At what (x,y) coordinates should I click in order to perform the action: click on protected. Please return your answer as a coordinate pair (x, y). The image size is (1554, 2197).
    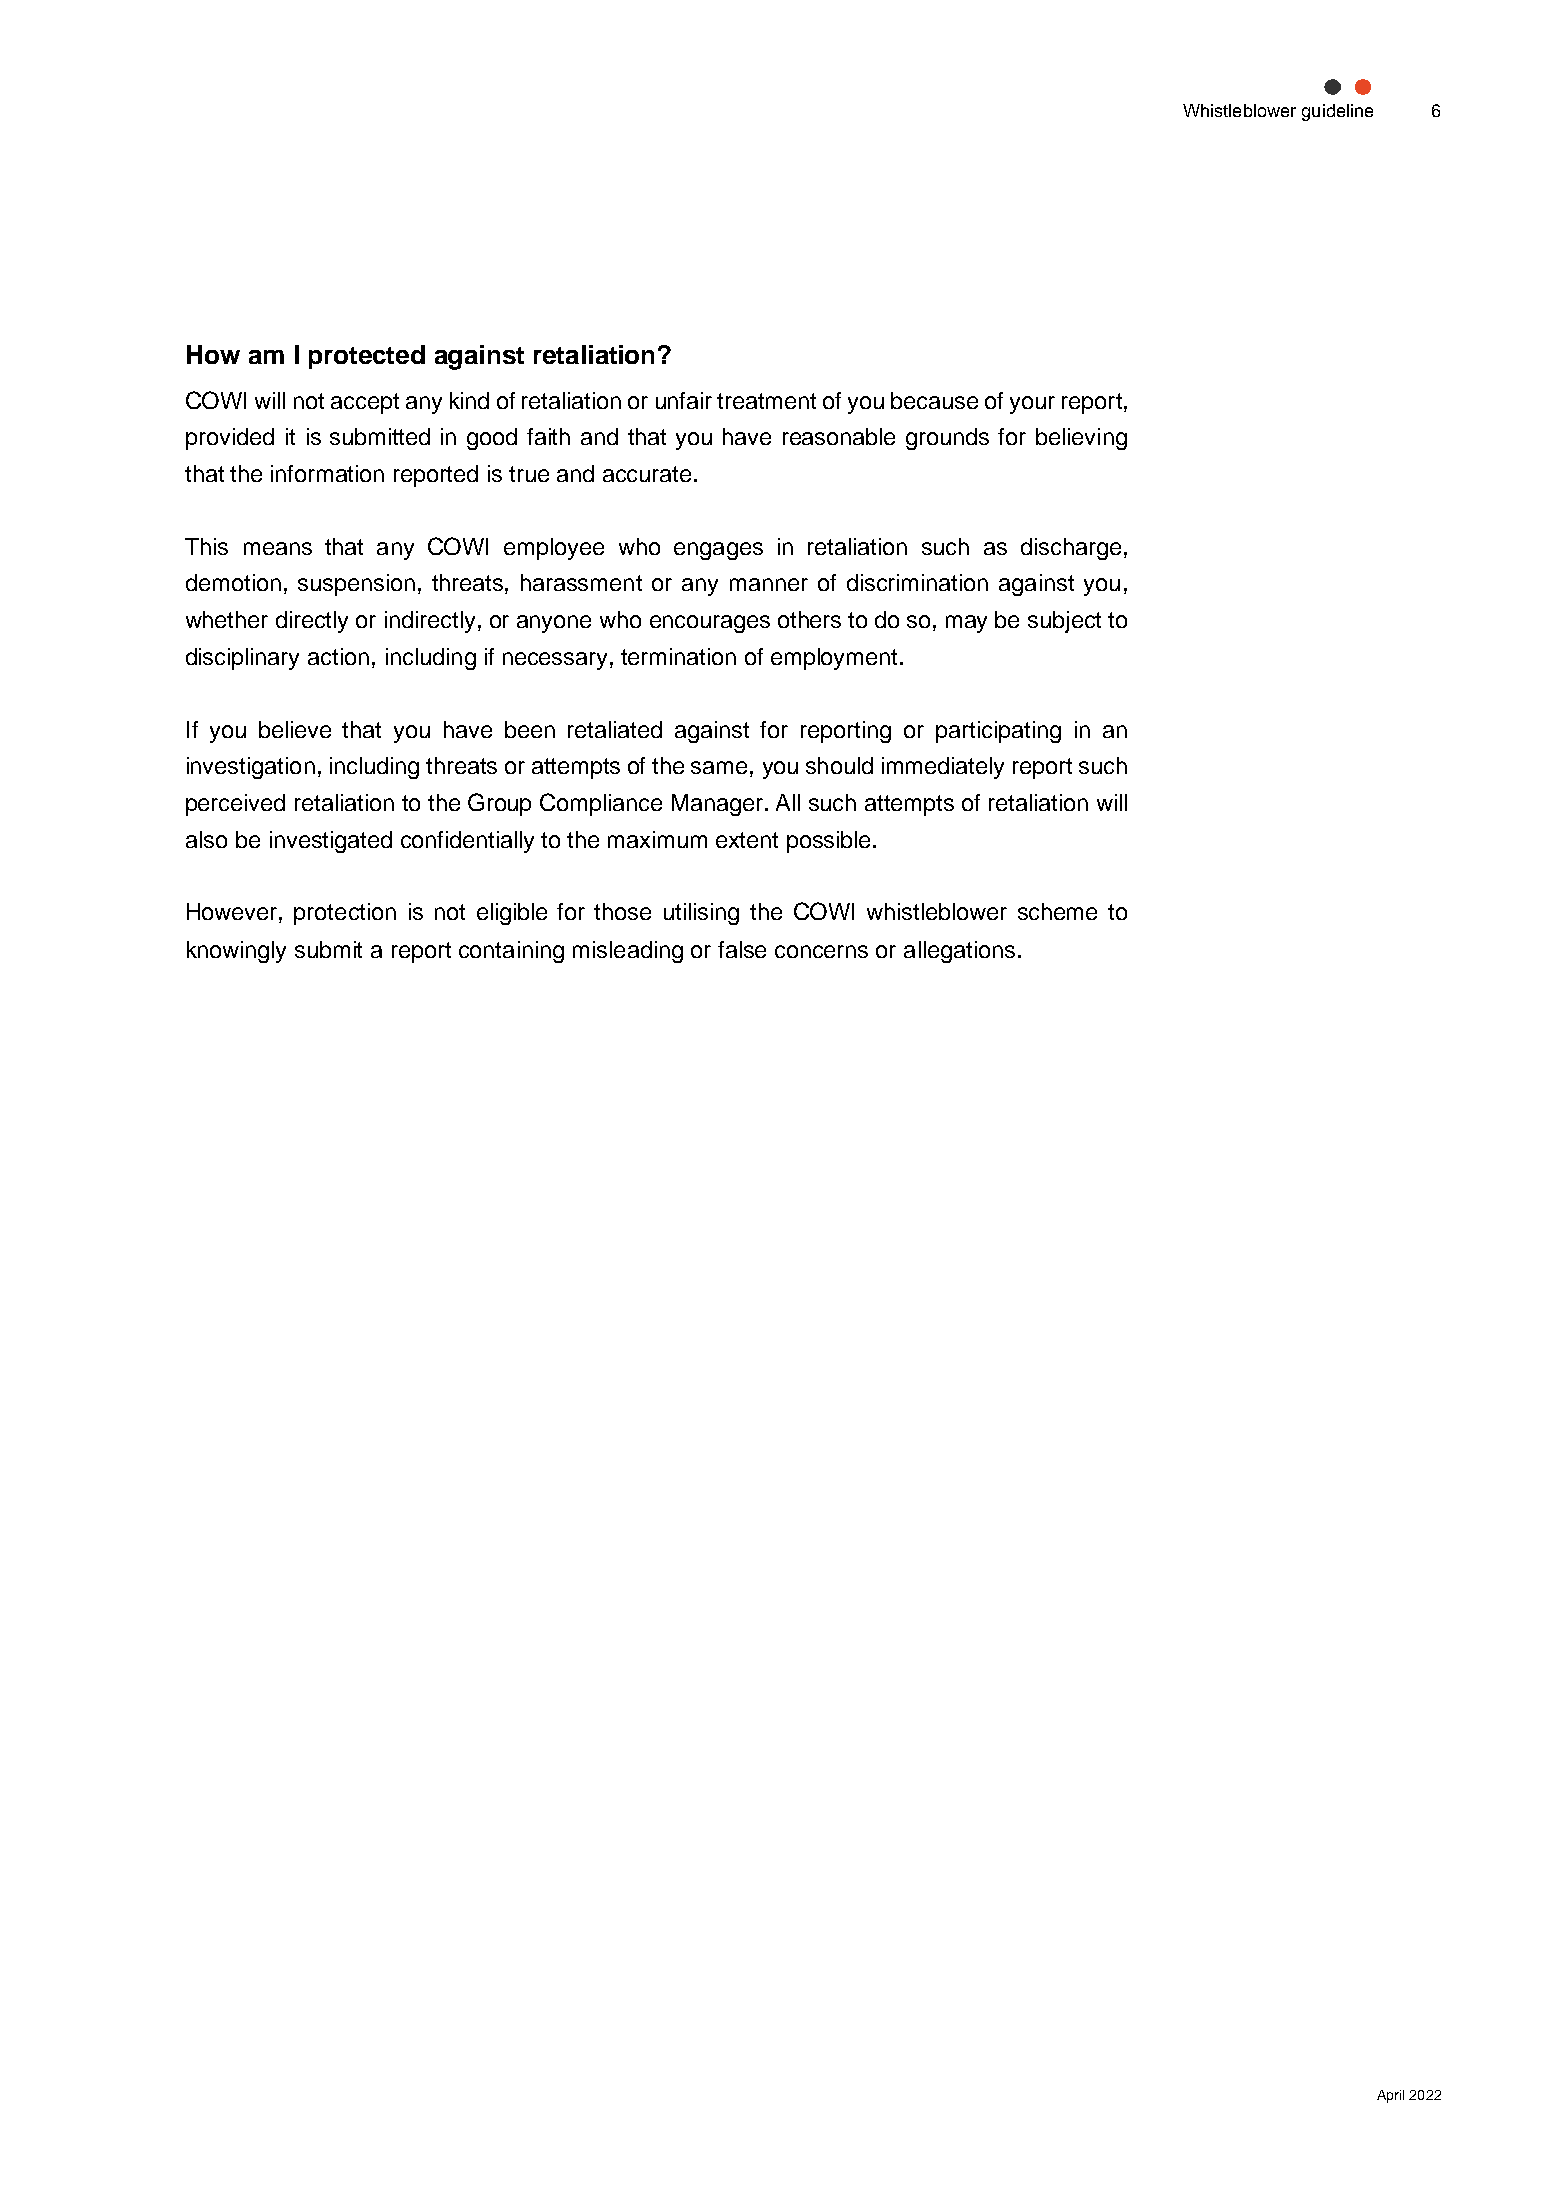
    Looking at the image, I should click on (367, 357).
